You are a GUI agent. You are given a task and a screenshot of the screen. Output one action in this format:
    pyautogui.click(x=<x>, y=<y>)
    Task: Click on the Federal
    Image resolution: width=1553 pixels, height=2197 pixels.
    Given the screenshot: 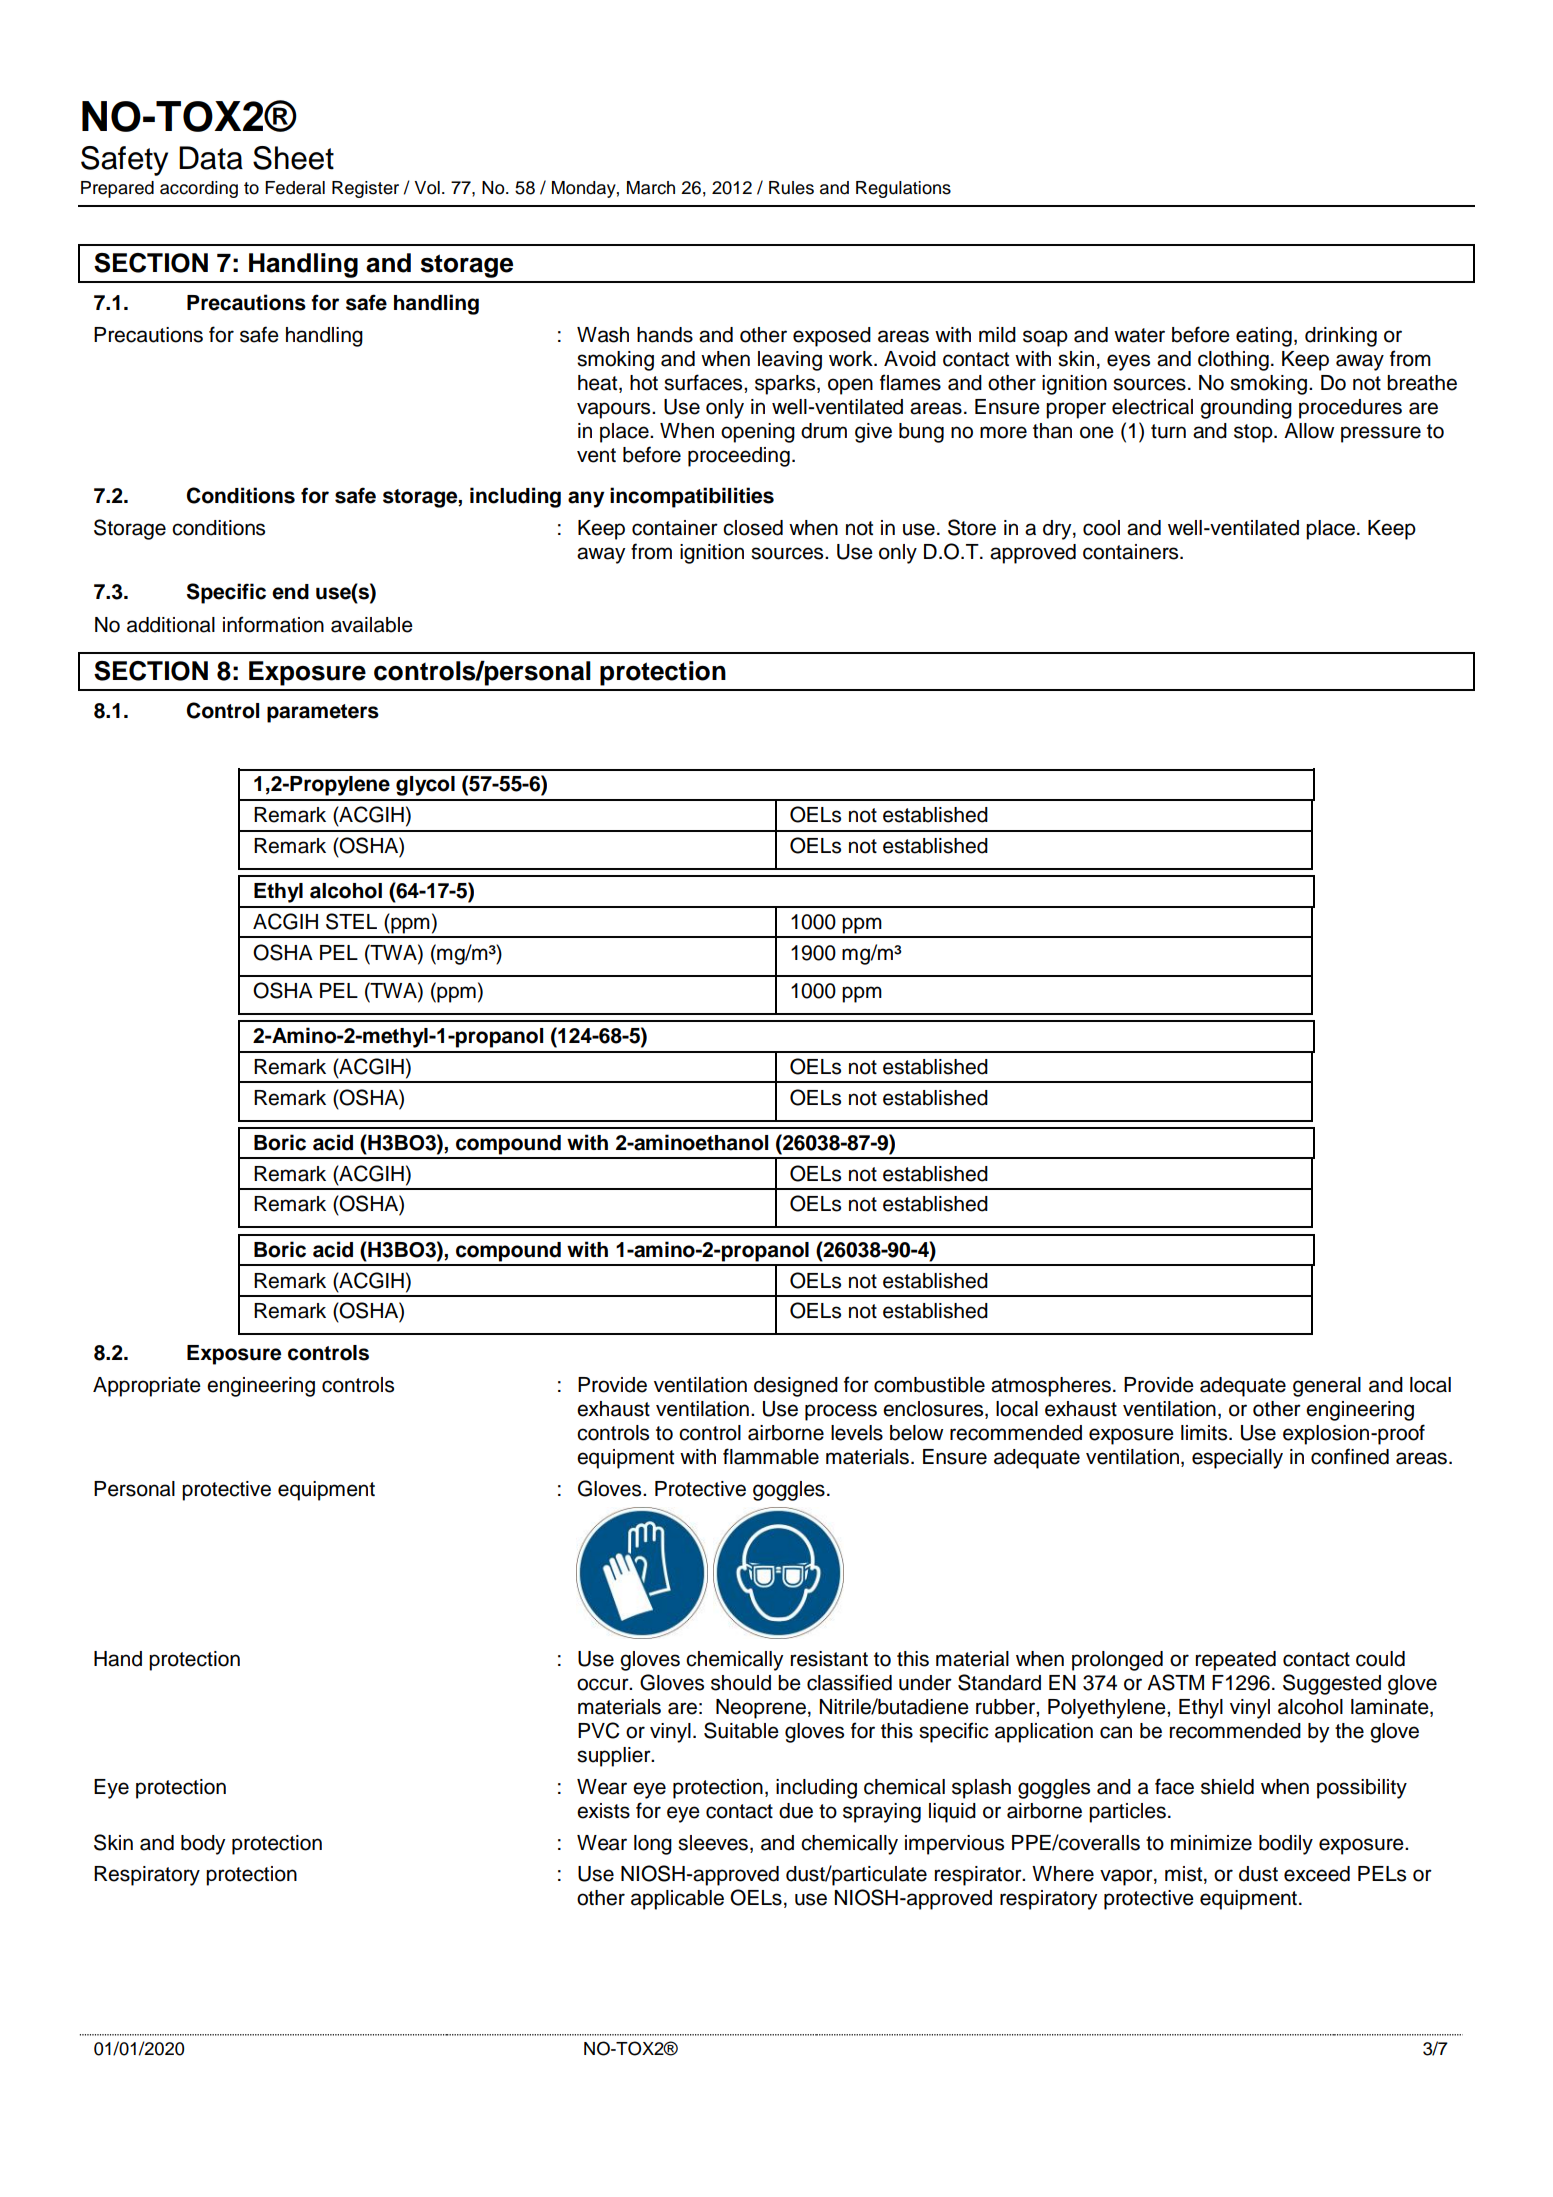 What is the action you would take?
    pyautogui.click(x=295, y=188)
